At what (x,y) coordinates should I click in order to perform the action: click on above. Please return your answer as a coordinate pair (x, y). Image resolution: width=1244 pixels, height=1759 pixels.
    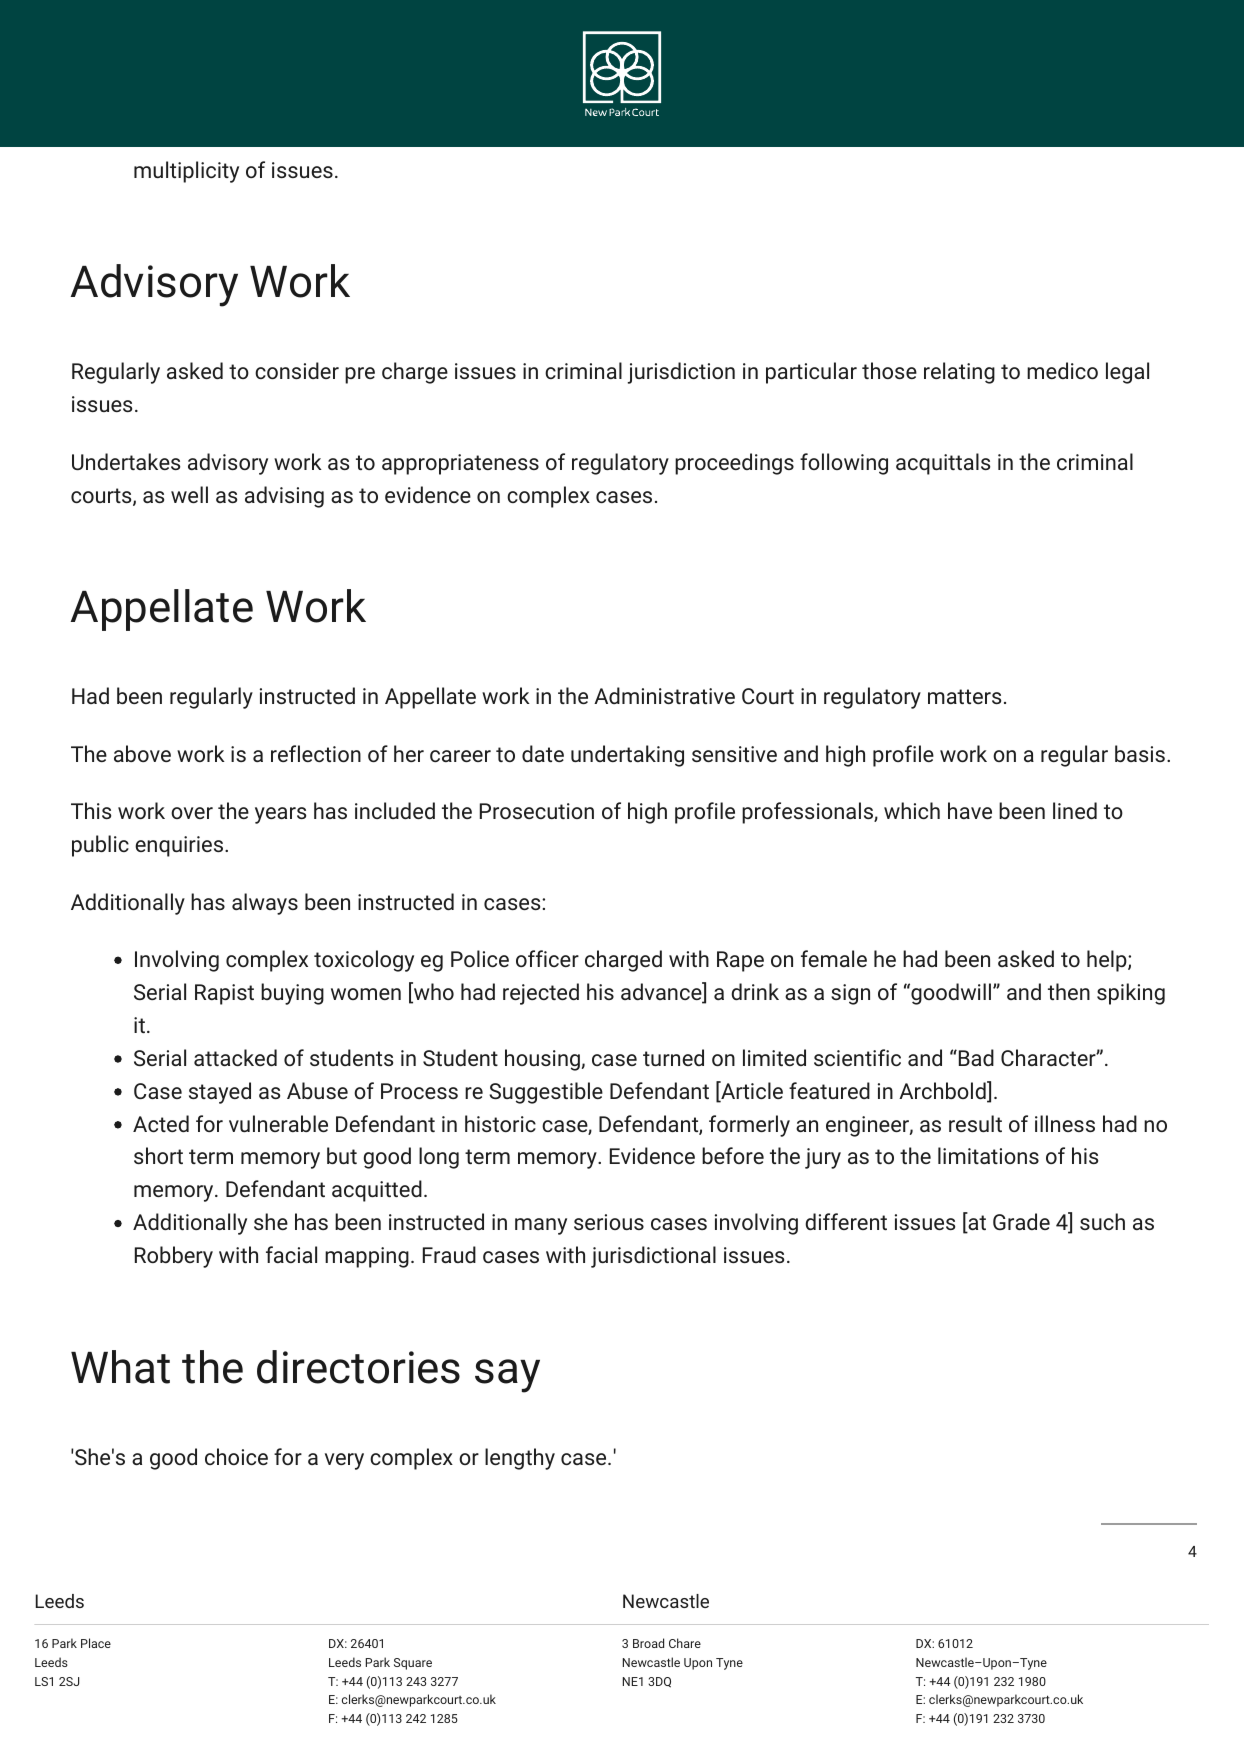
    Looking at the image, I should click on (142, 753).
